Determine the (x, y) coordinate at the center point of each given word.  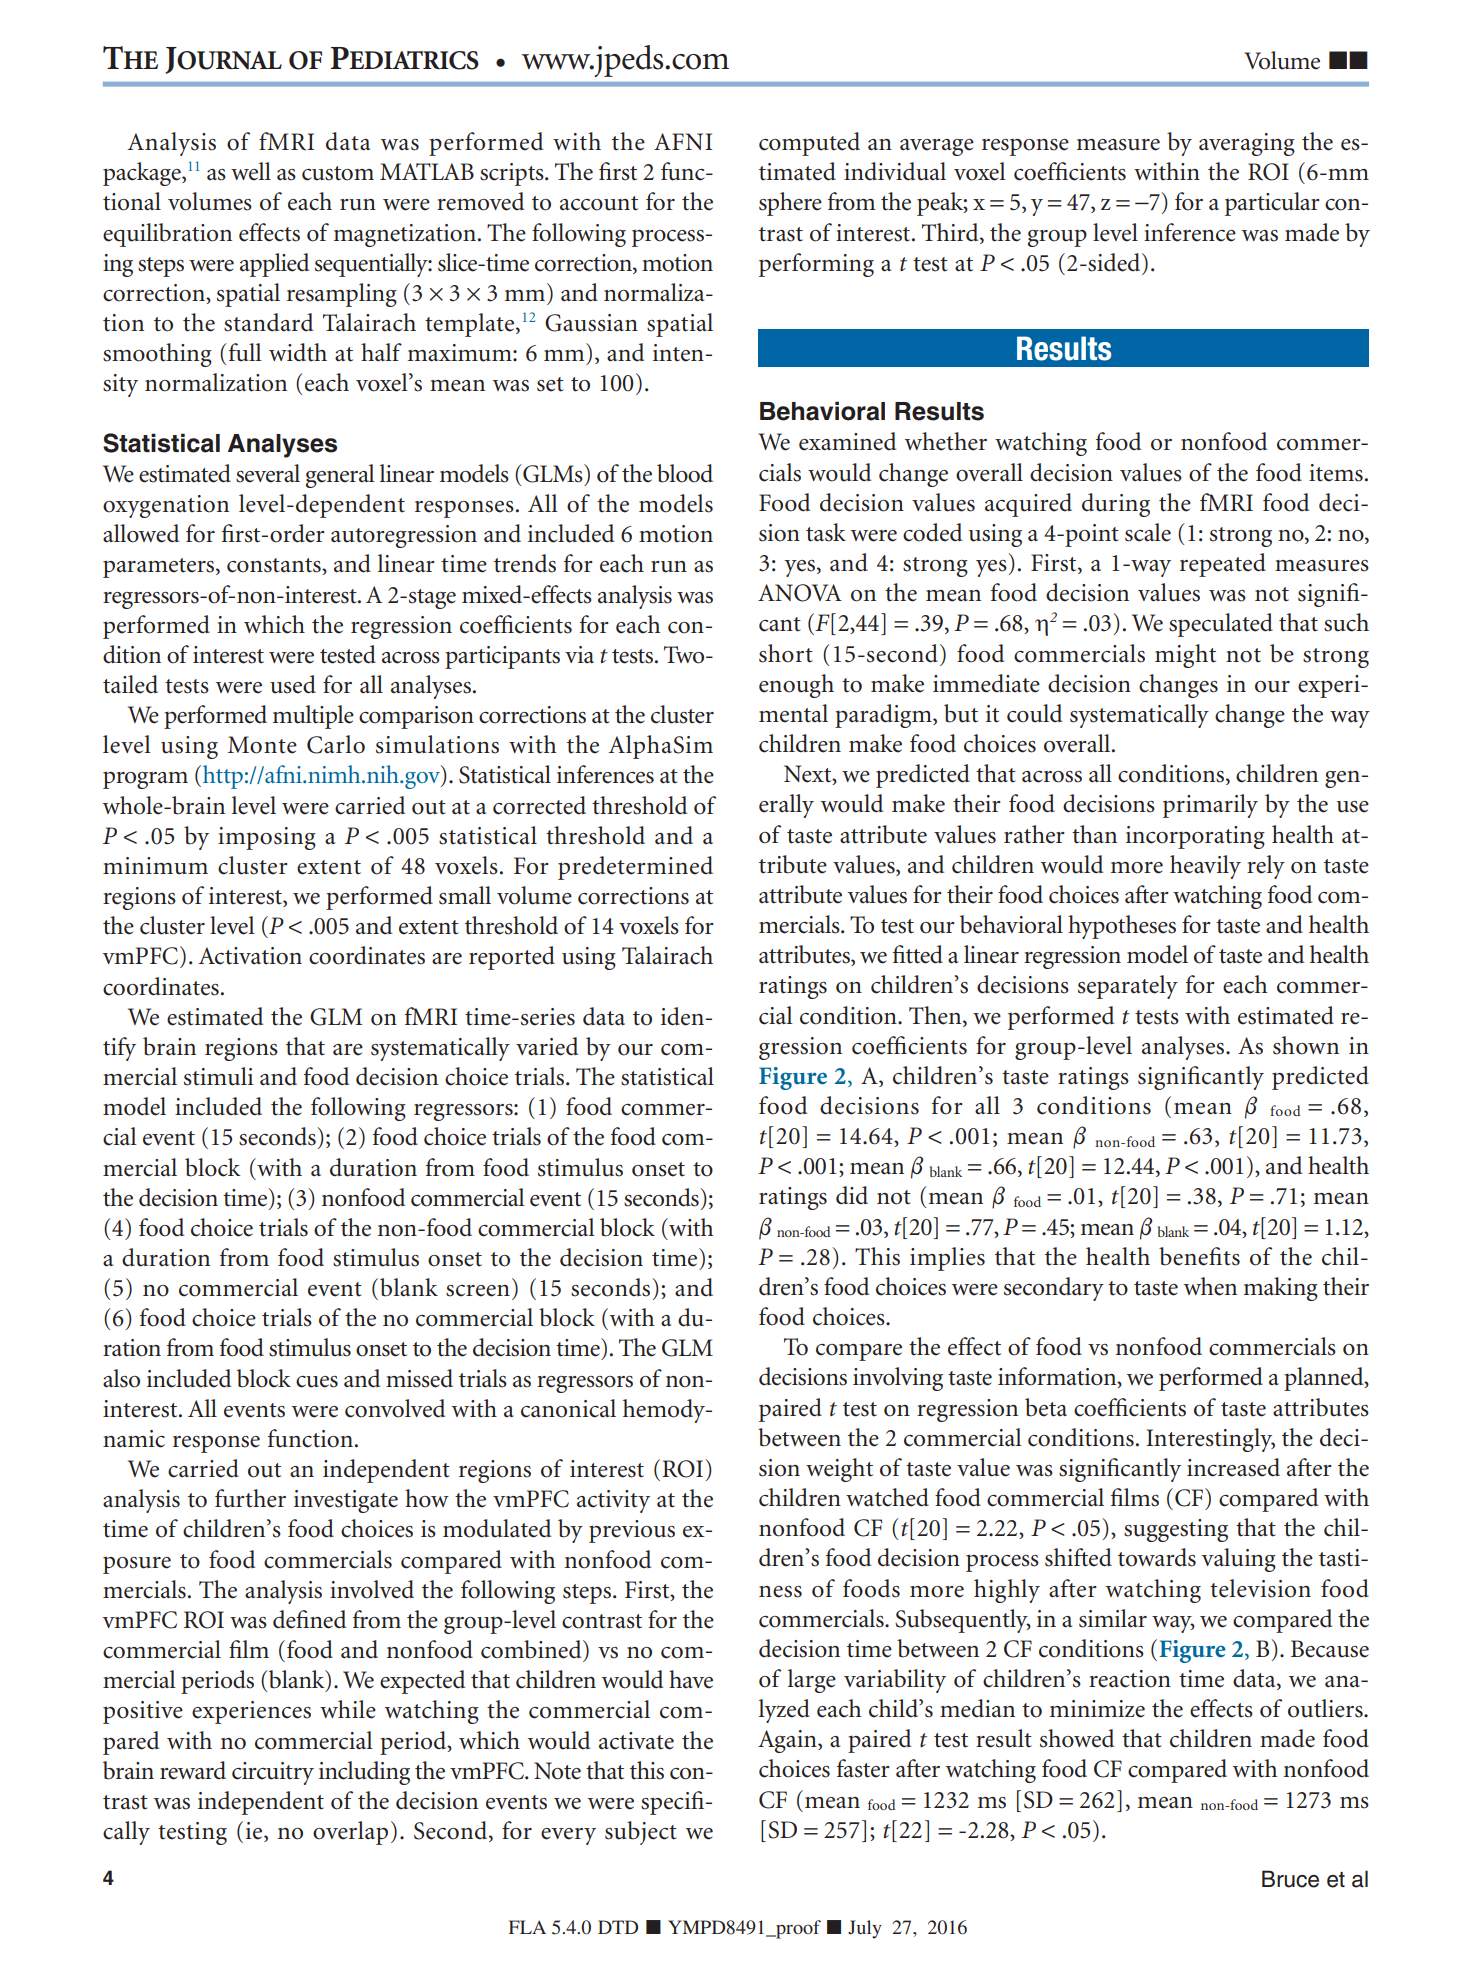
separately (1128, 987)
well (251, 171)
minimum (155, 866)
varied (547, 1046)
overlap (350, 1833)
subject (641, 1833)
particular (1272, 204)
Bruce (1290, 1879)
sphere (790, 204)
